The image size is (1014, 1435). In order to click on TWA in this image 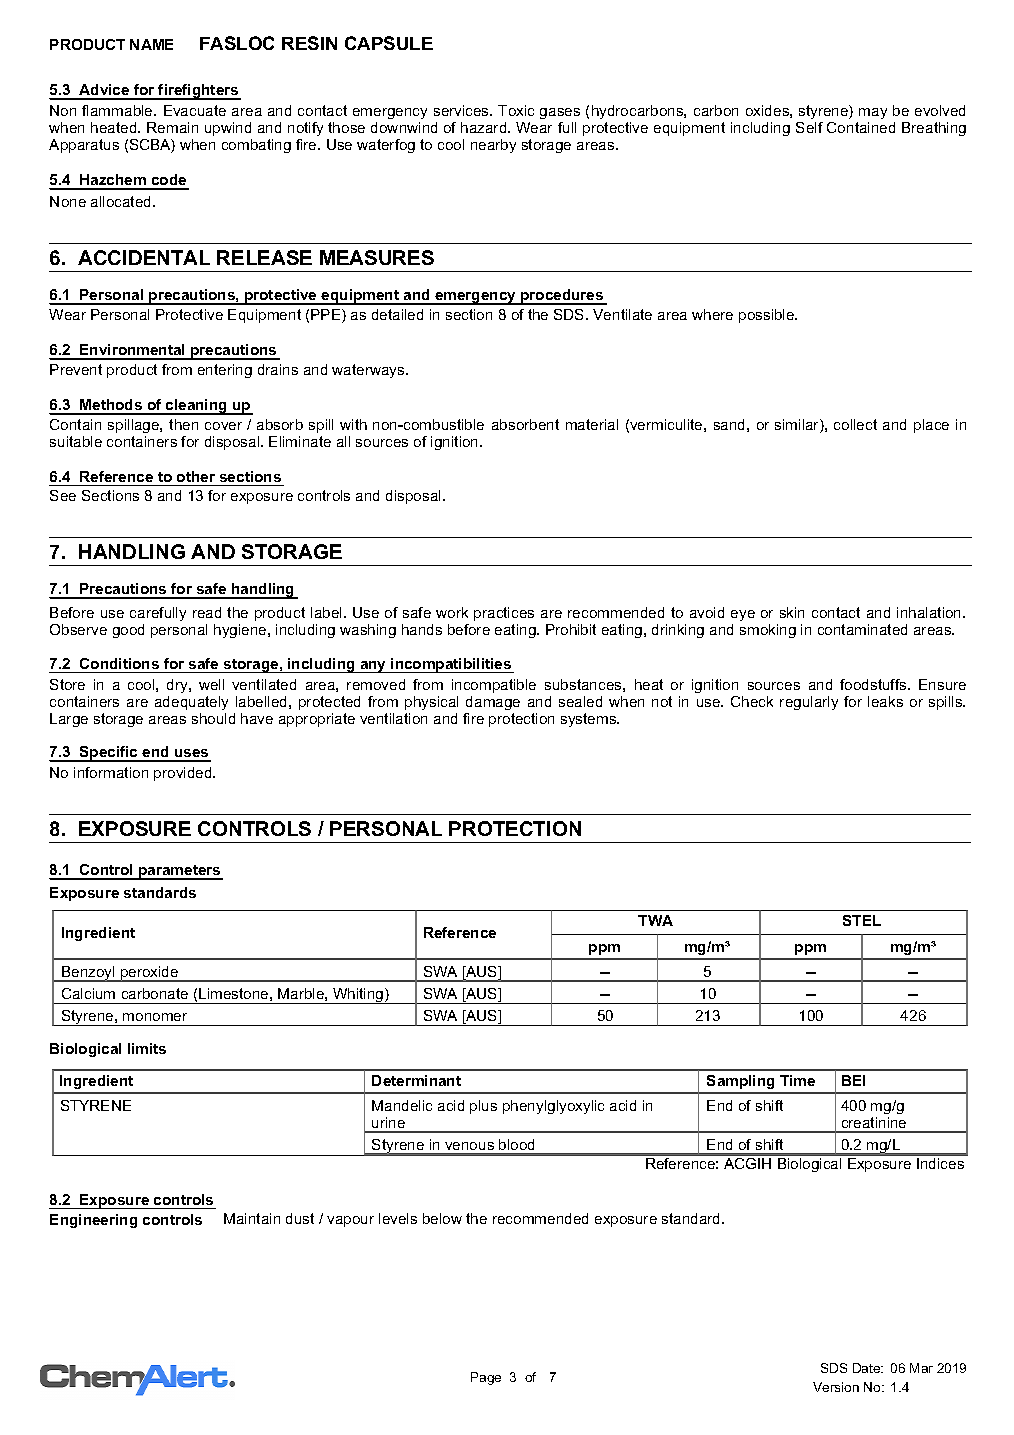, I will do `click(655, 920)`.
